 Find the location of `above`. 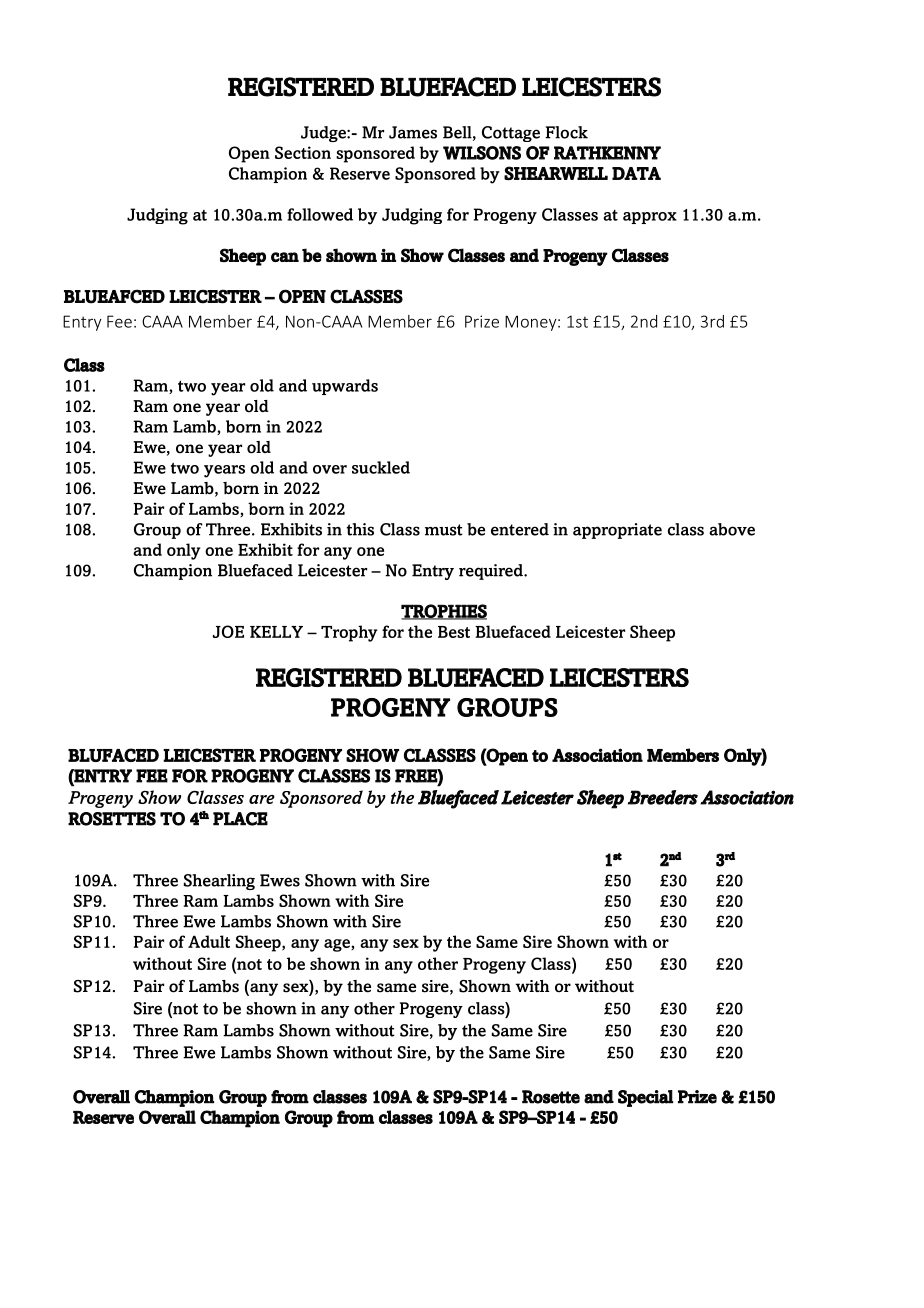

above is located at coordinates (732, 529).
